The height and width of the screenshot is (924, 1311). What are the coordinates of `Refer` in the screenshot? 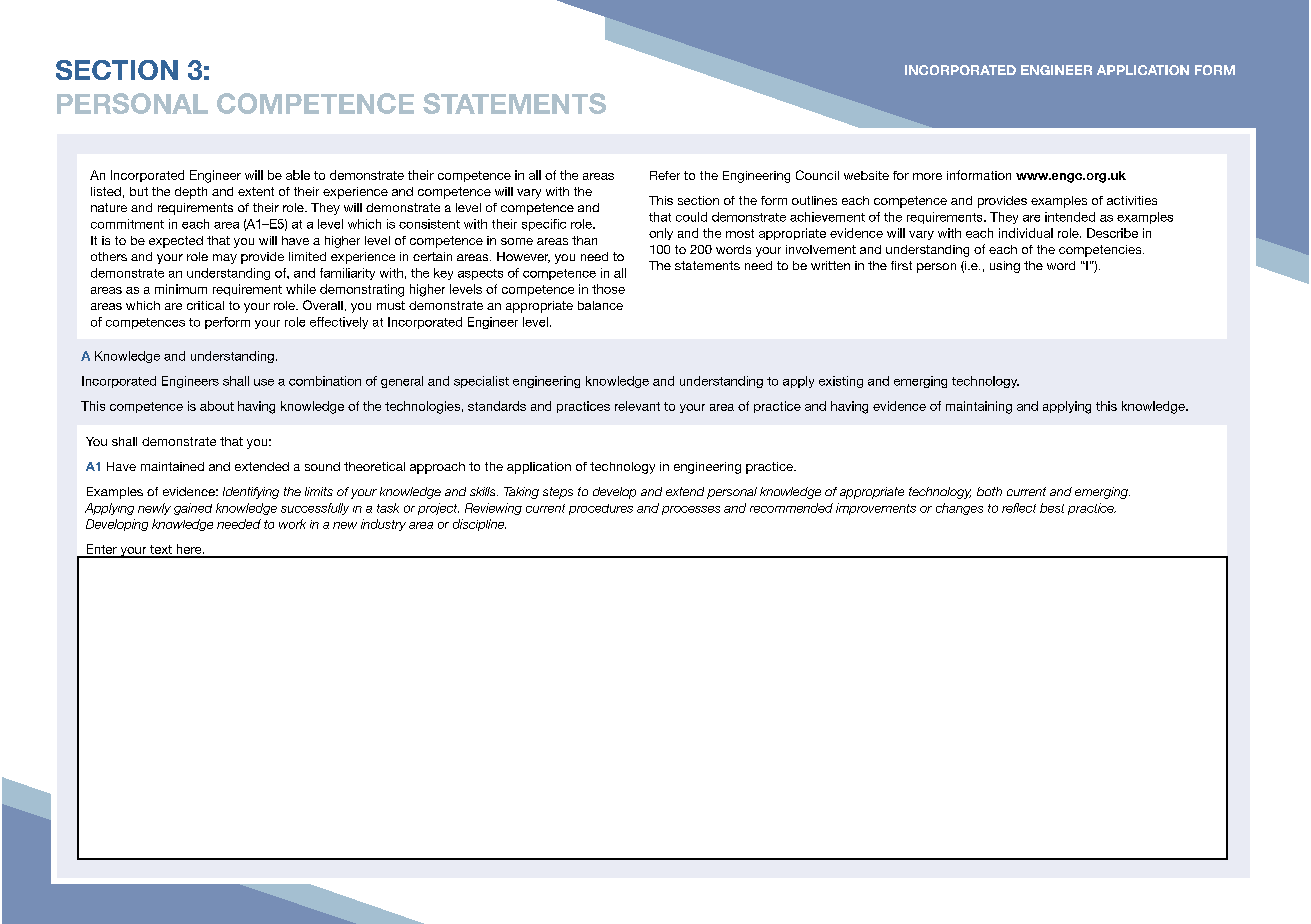 It's located at (665, 175).
